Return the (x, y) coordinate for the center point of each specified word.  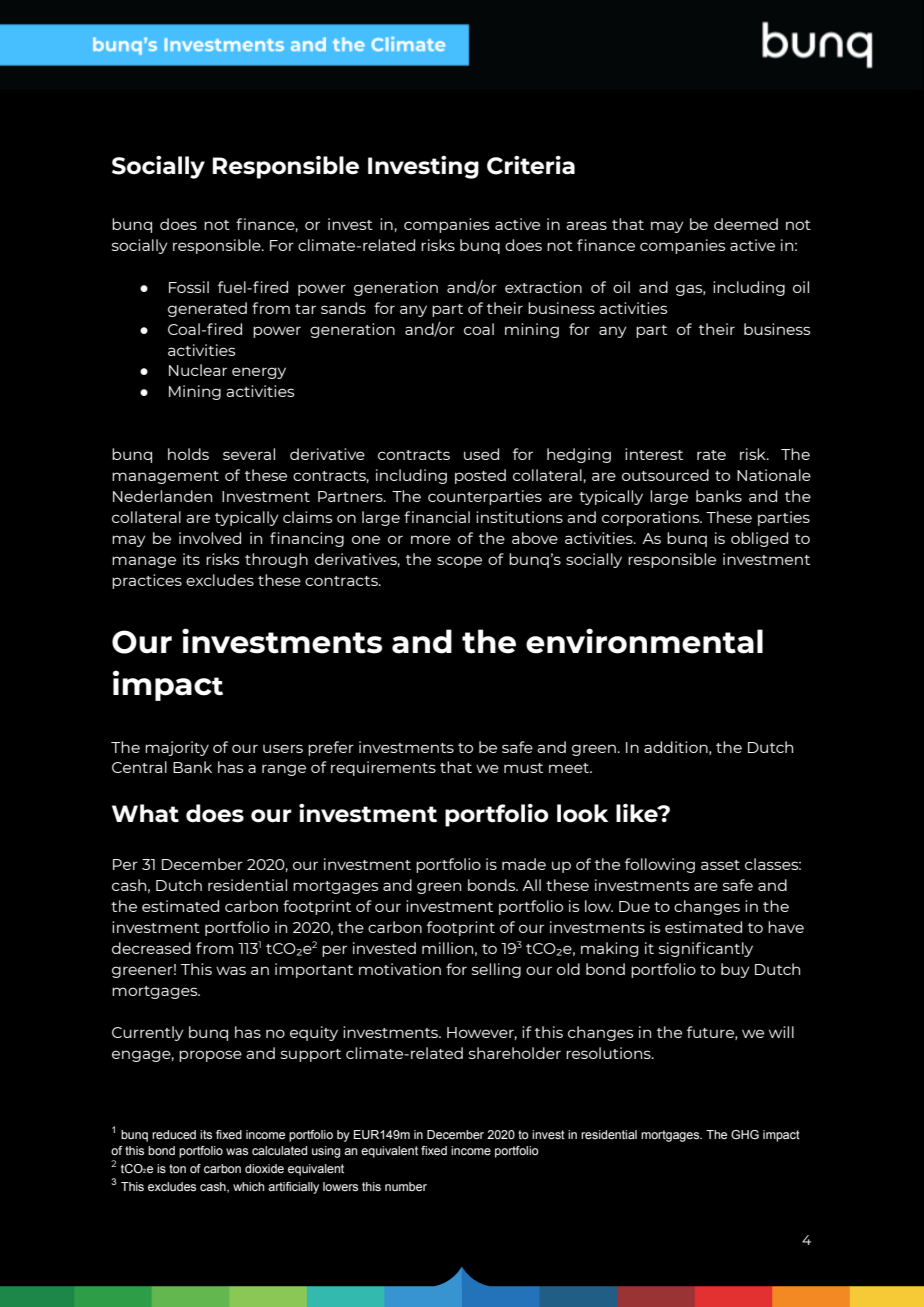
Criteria (531, 165)
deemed (746, 224)
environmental (644, 641)
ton (177, 1168)
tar (305, 309)
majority (177, 748)
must (523, 768)
